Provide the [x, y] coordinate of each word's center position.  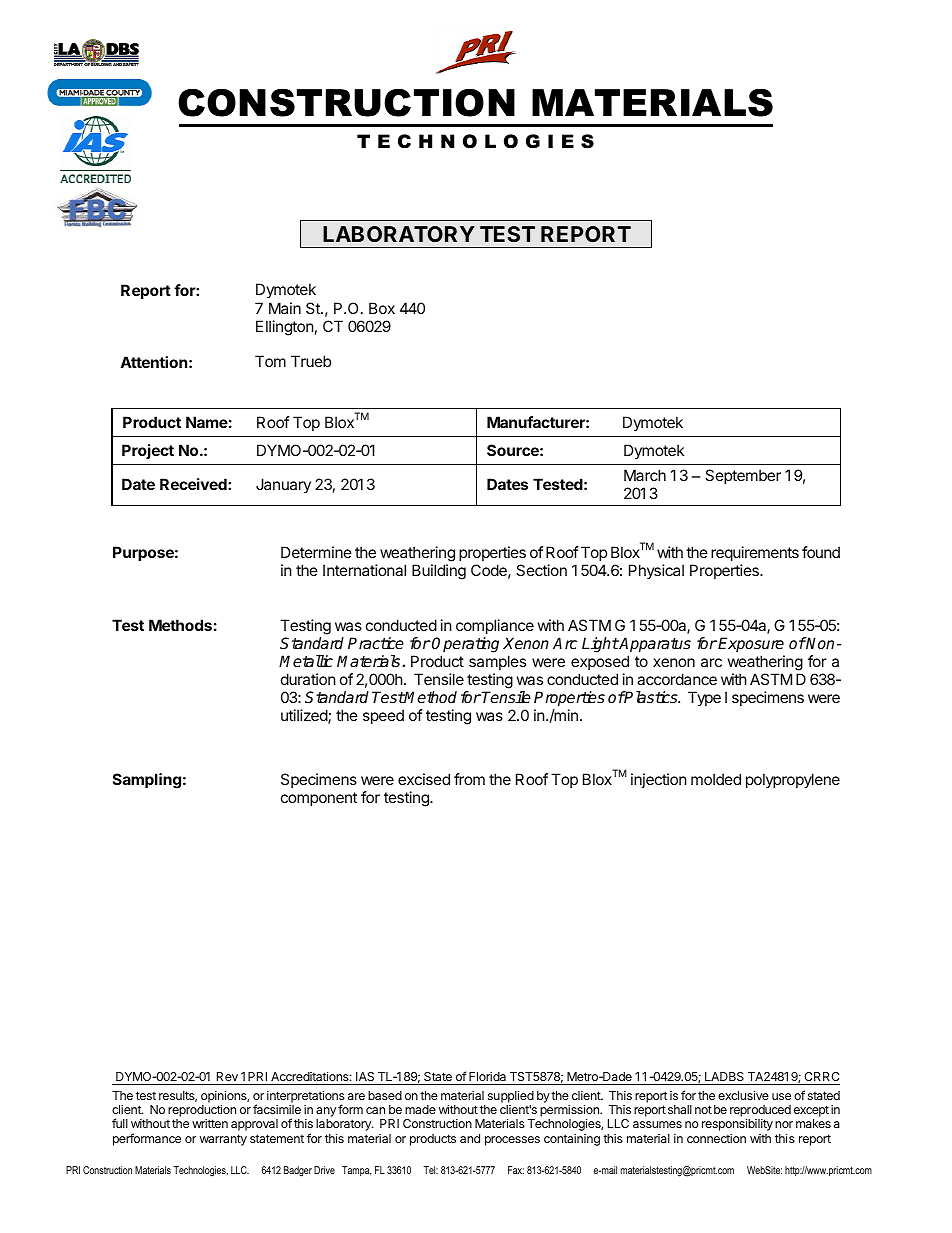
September [743, 476]
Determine [316, 552]
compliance [495, 626]
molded [716, 779]
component [319, 799]
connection [716, 1138]
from [469, 779]
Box [382, 308]
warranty [223, 1140]
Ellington [285, 328]
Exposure [751, 644]
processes [512, 1141]
